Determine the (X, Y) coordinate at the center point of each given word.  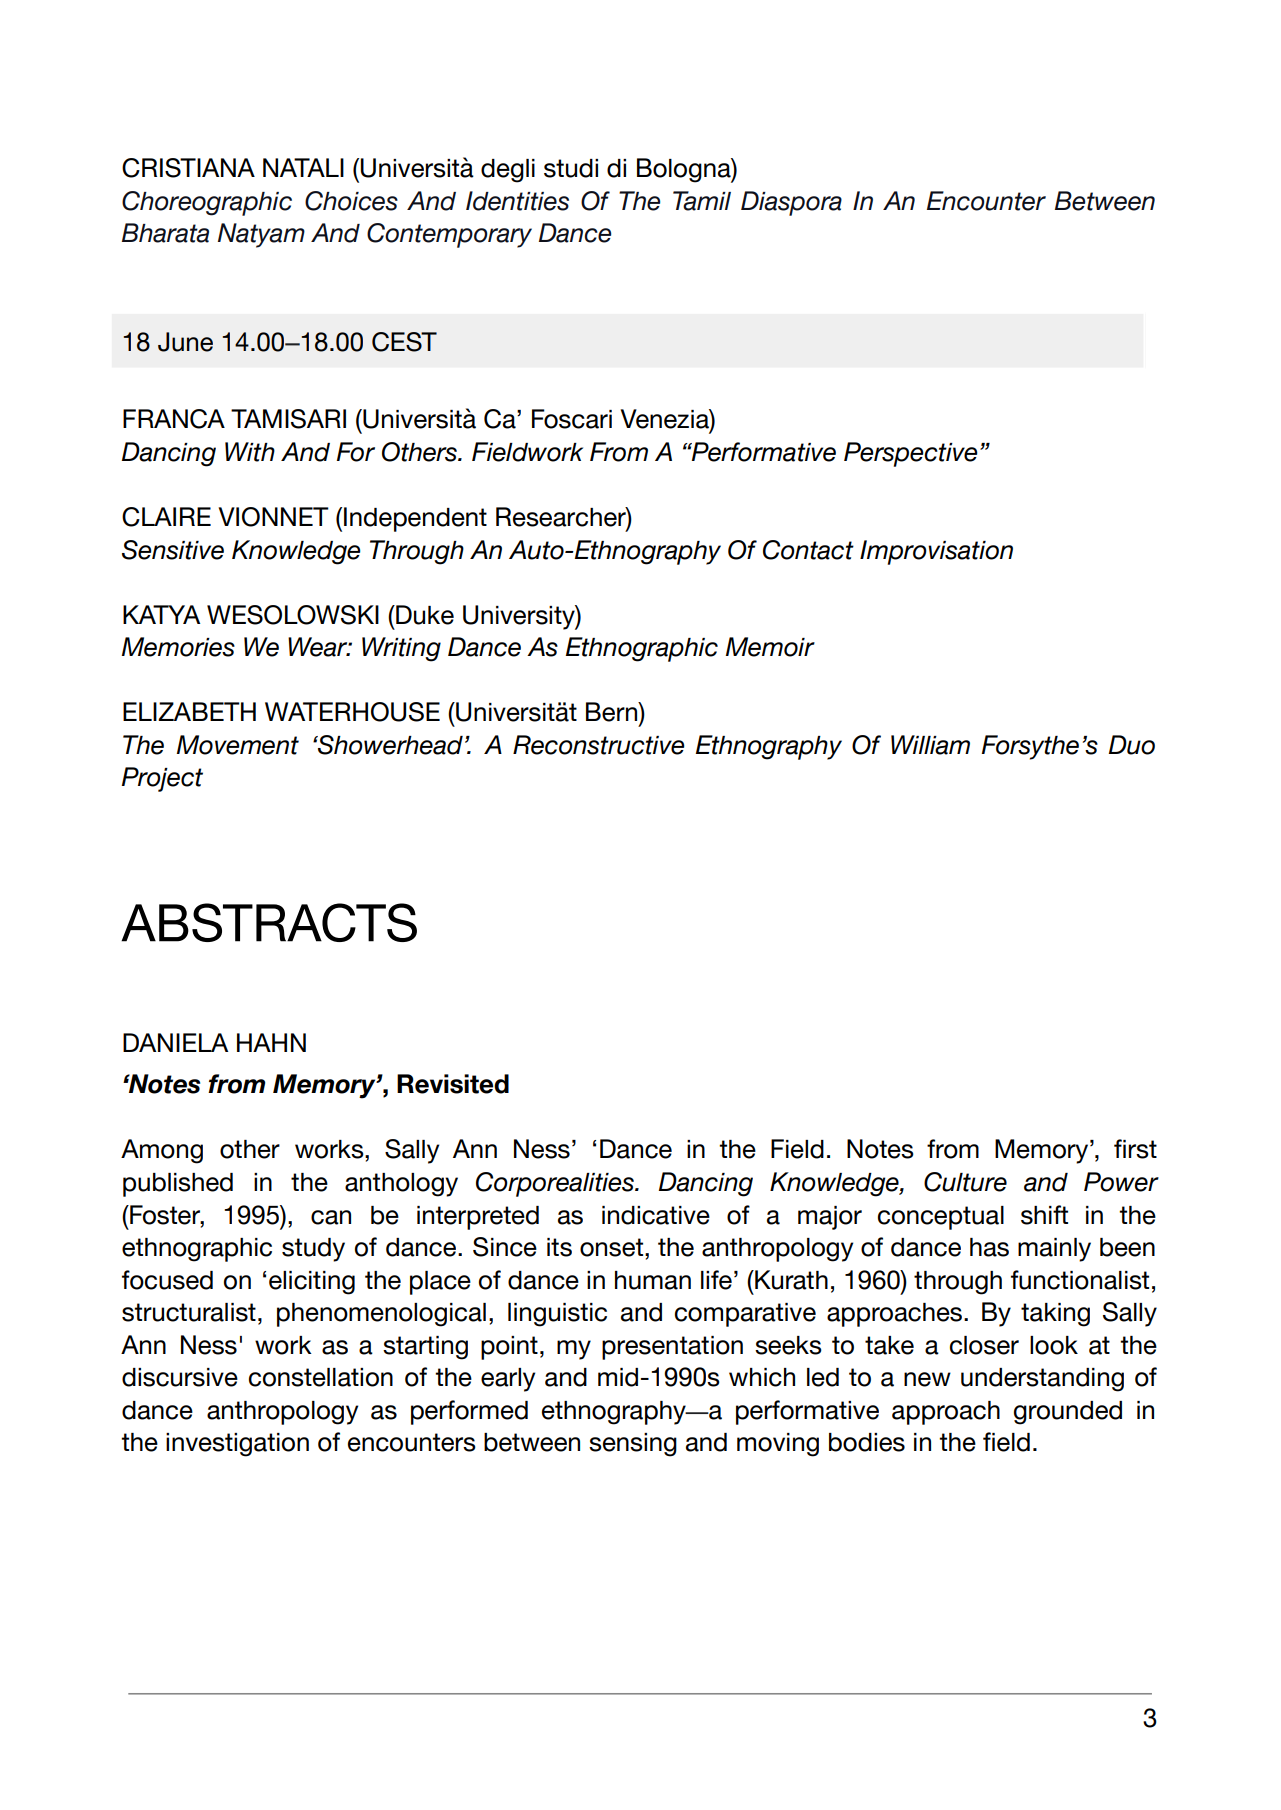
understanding (1042, 1380)
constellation (321, 1377)
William (930, 745)
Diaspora (791, 203)
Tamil (702, 201)
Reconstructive (598, 745)
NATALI (303, 167)
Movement (238, 745)
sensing (633, 1445)
